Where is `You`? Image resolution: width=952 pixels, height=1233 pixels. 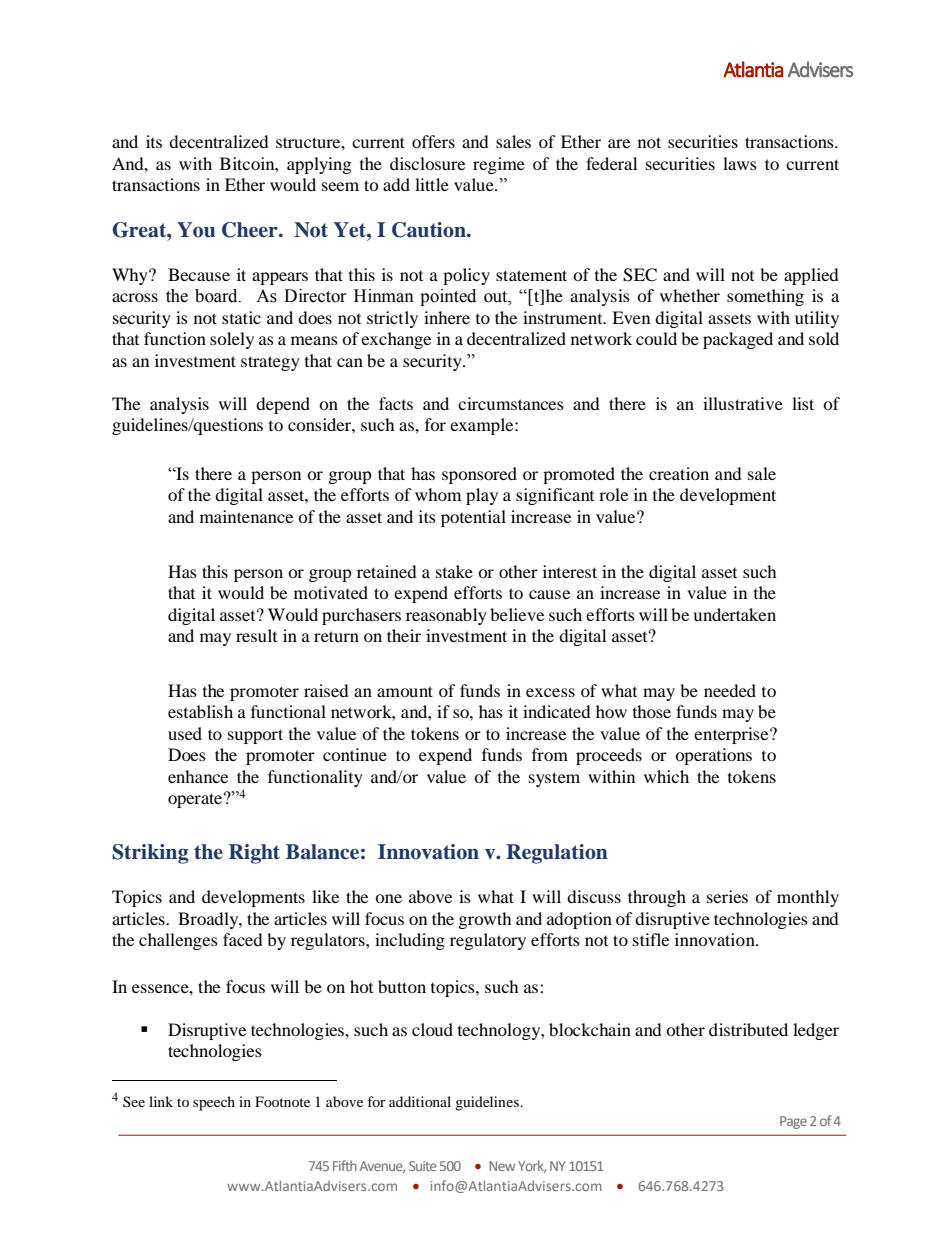 You is located at coordinates (196, 230).
